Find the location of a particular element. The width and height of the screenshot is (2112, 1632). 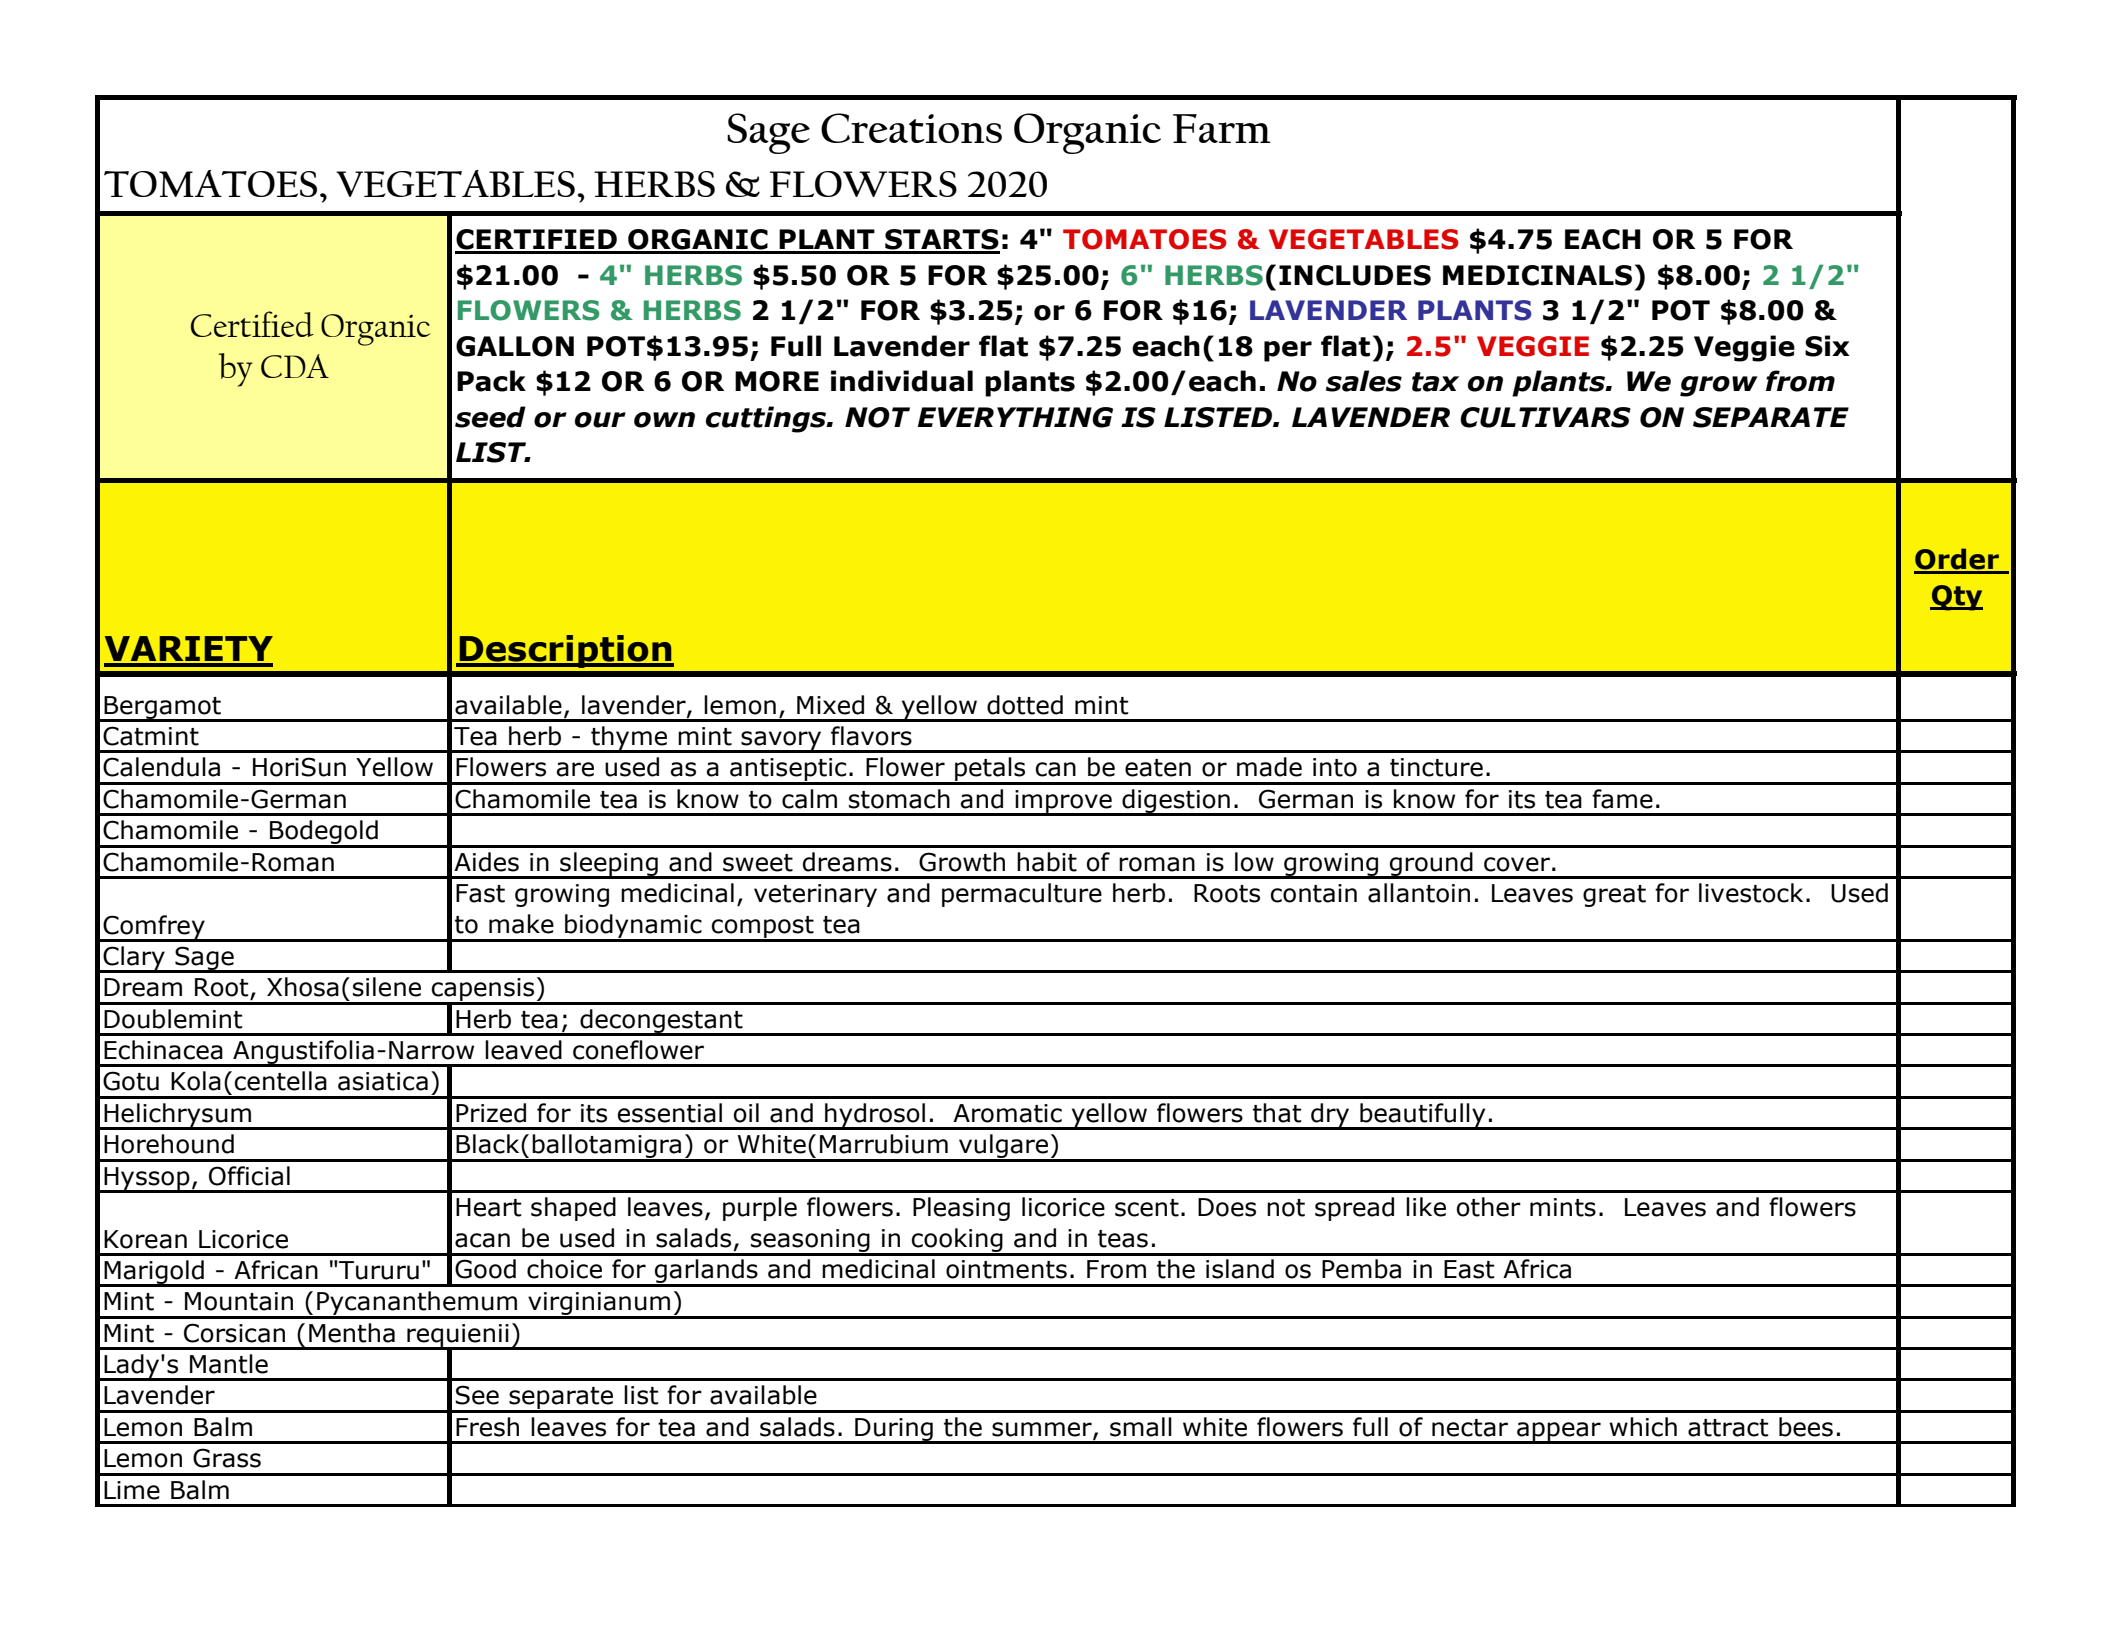

GALLON is located at coordinates (515, 346).
